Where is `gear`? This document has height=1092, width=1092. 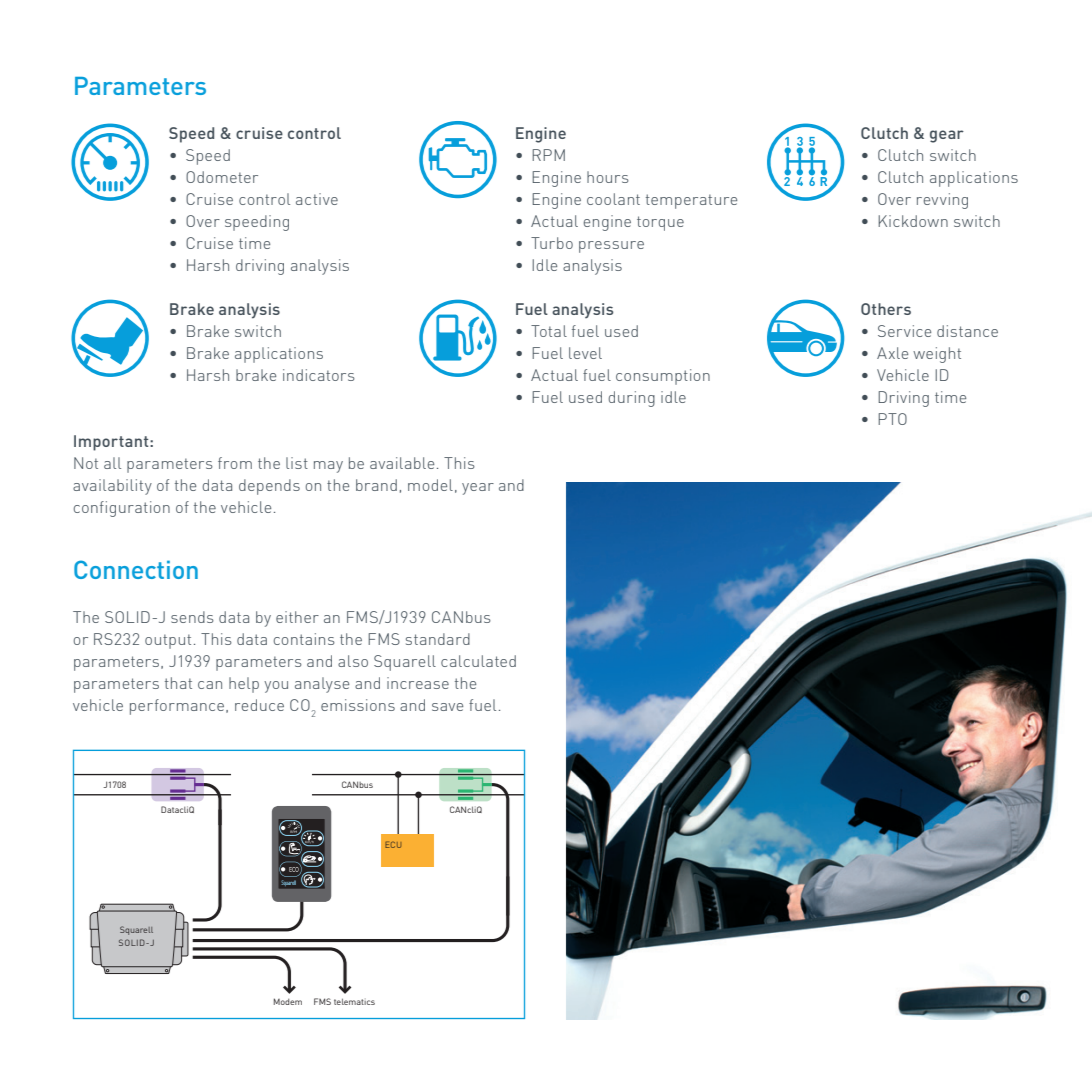 gear is located at coordinates (947, 136).
